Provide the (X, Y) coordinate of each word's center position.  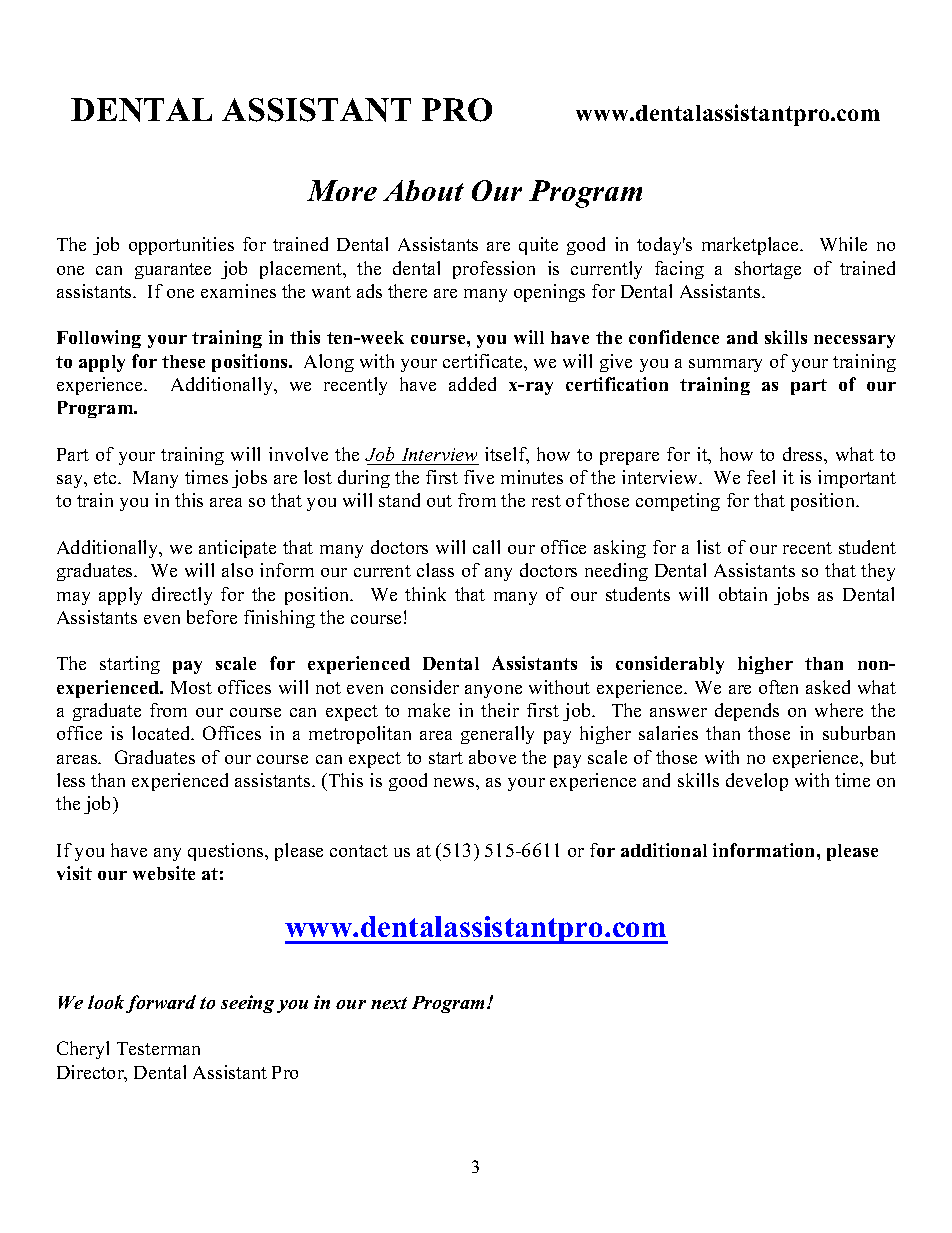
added (472, 384)
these (183, 361)
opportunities (181, 246)
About (423, 190)
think (425, 594)
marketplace (752, 246)
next (389, 1003)
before (212, 617)
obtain (743, 594)
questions (227, 852)
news (455, 782)
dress (804, 454)
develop (757, 782)
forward (161, 1004)
